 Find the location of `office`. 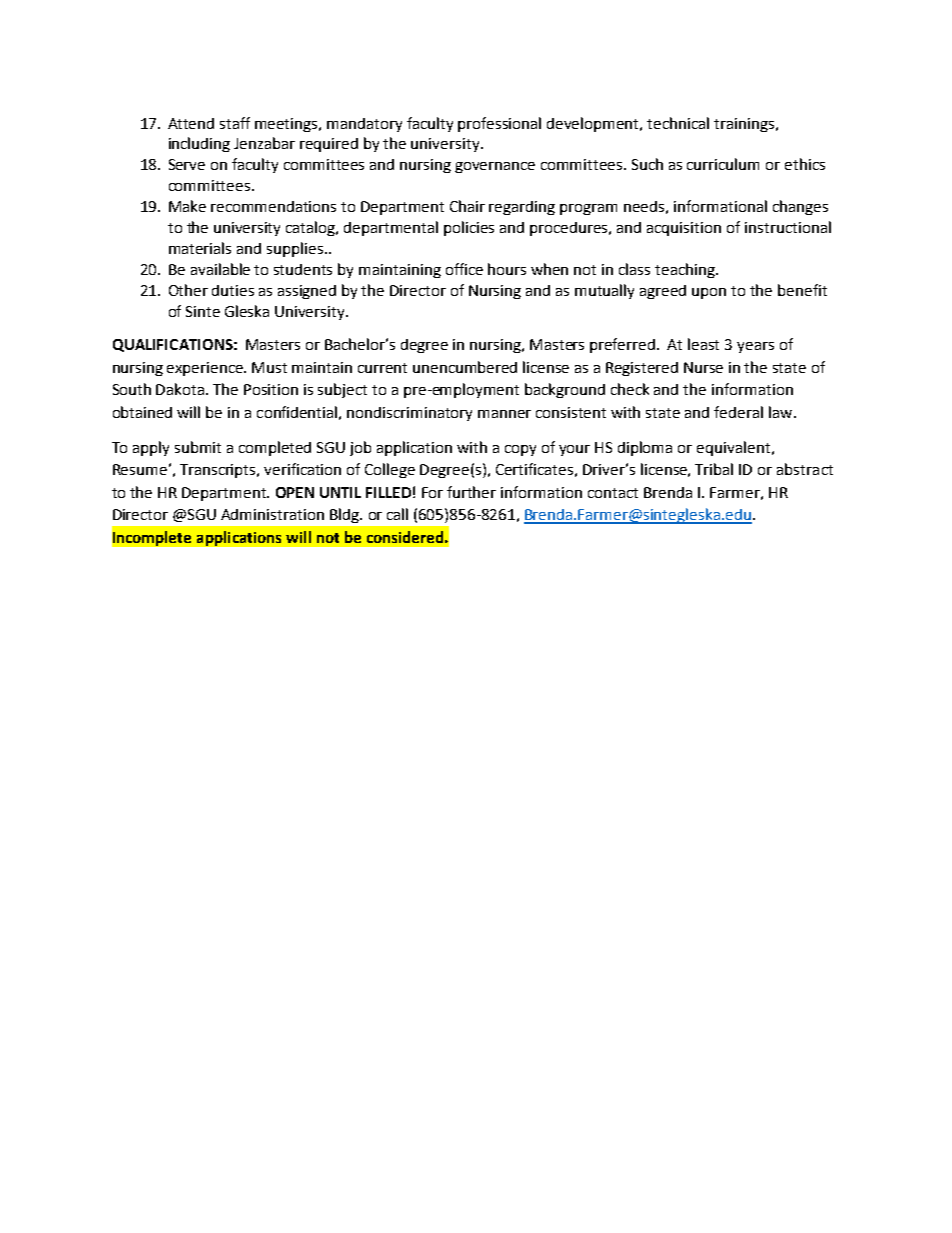

office is located at coordinates (464, 269).
